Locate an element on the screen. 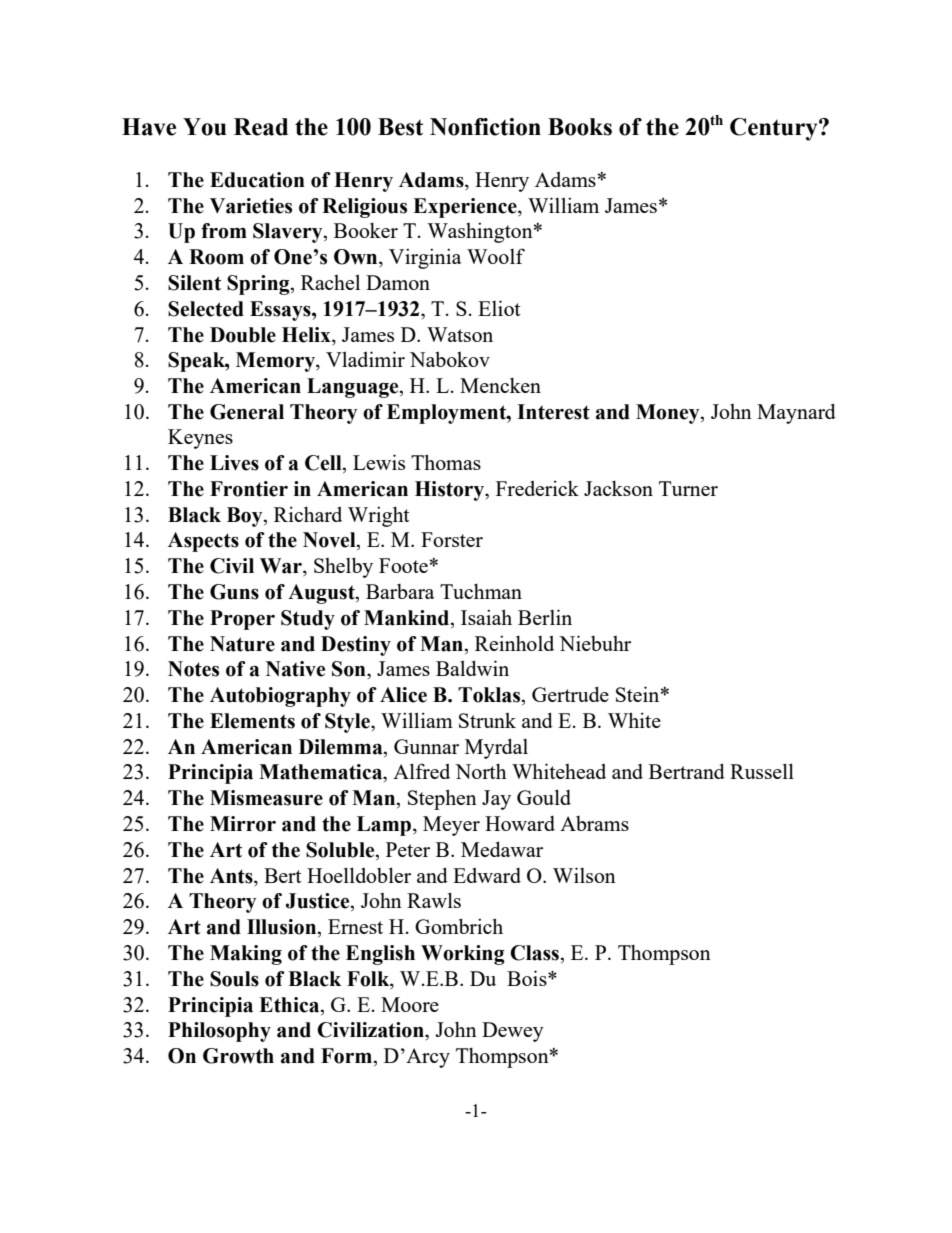  Bois is located at coordinates (528, 978).
